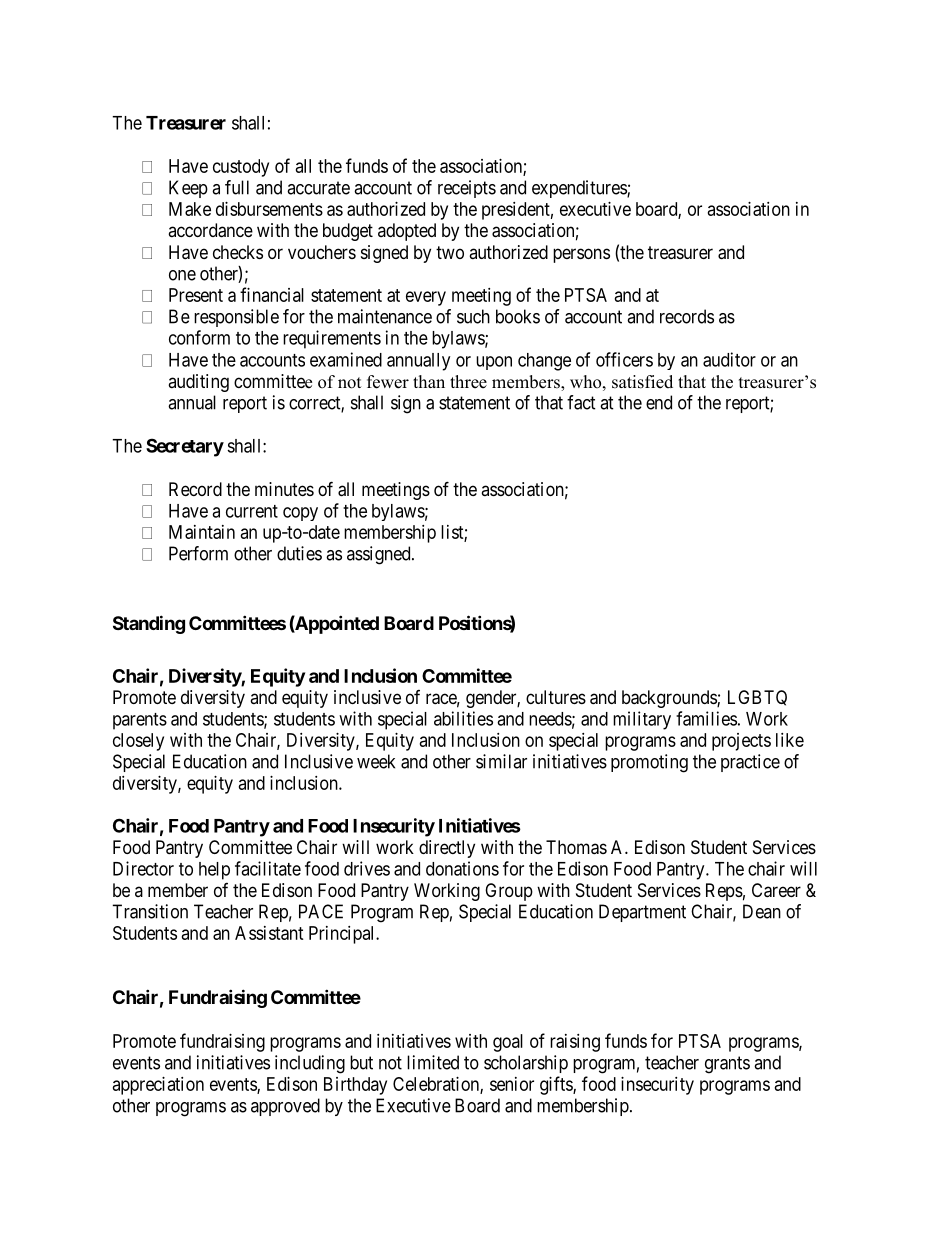  I want to click on full, so click(237, 187).
